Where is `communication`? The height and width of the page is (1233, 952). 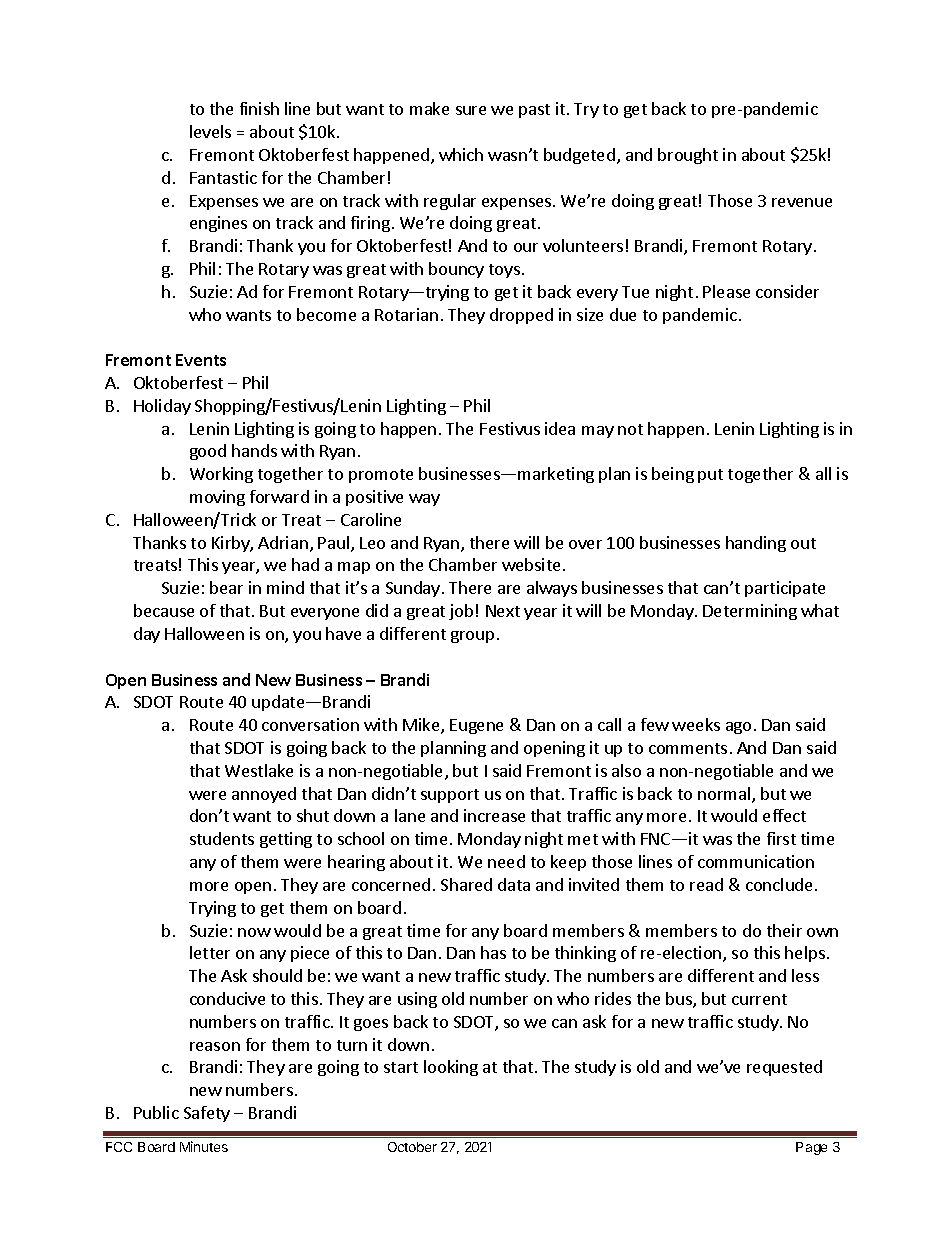 communication is located at coordinates (756, 861).
